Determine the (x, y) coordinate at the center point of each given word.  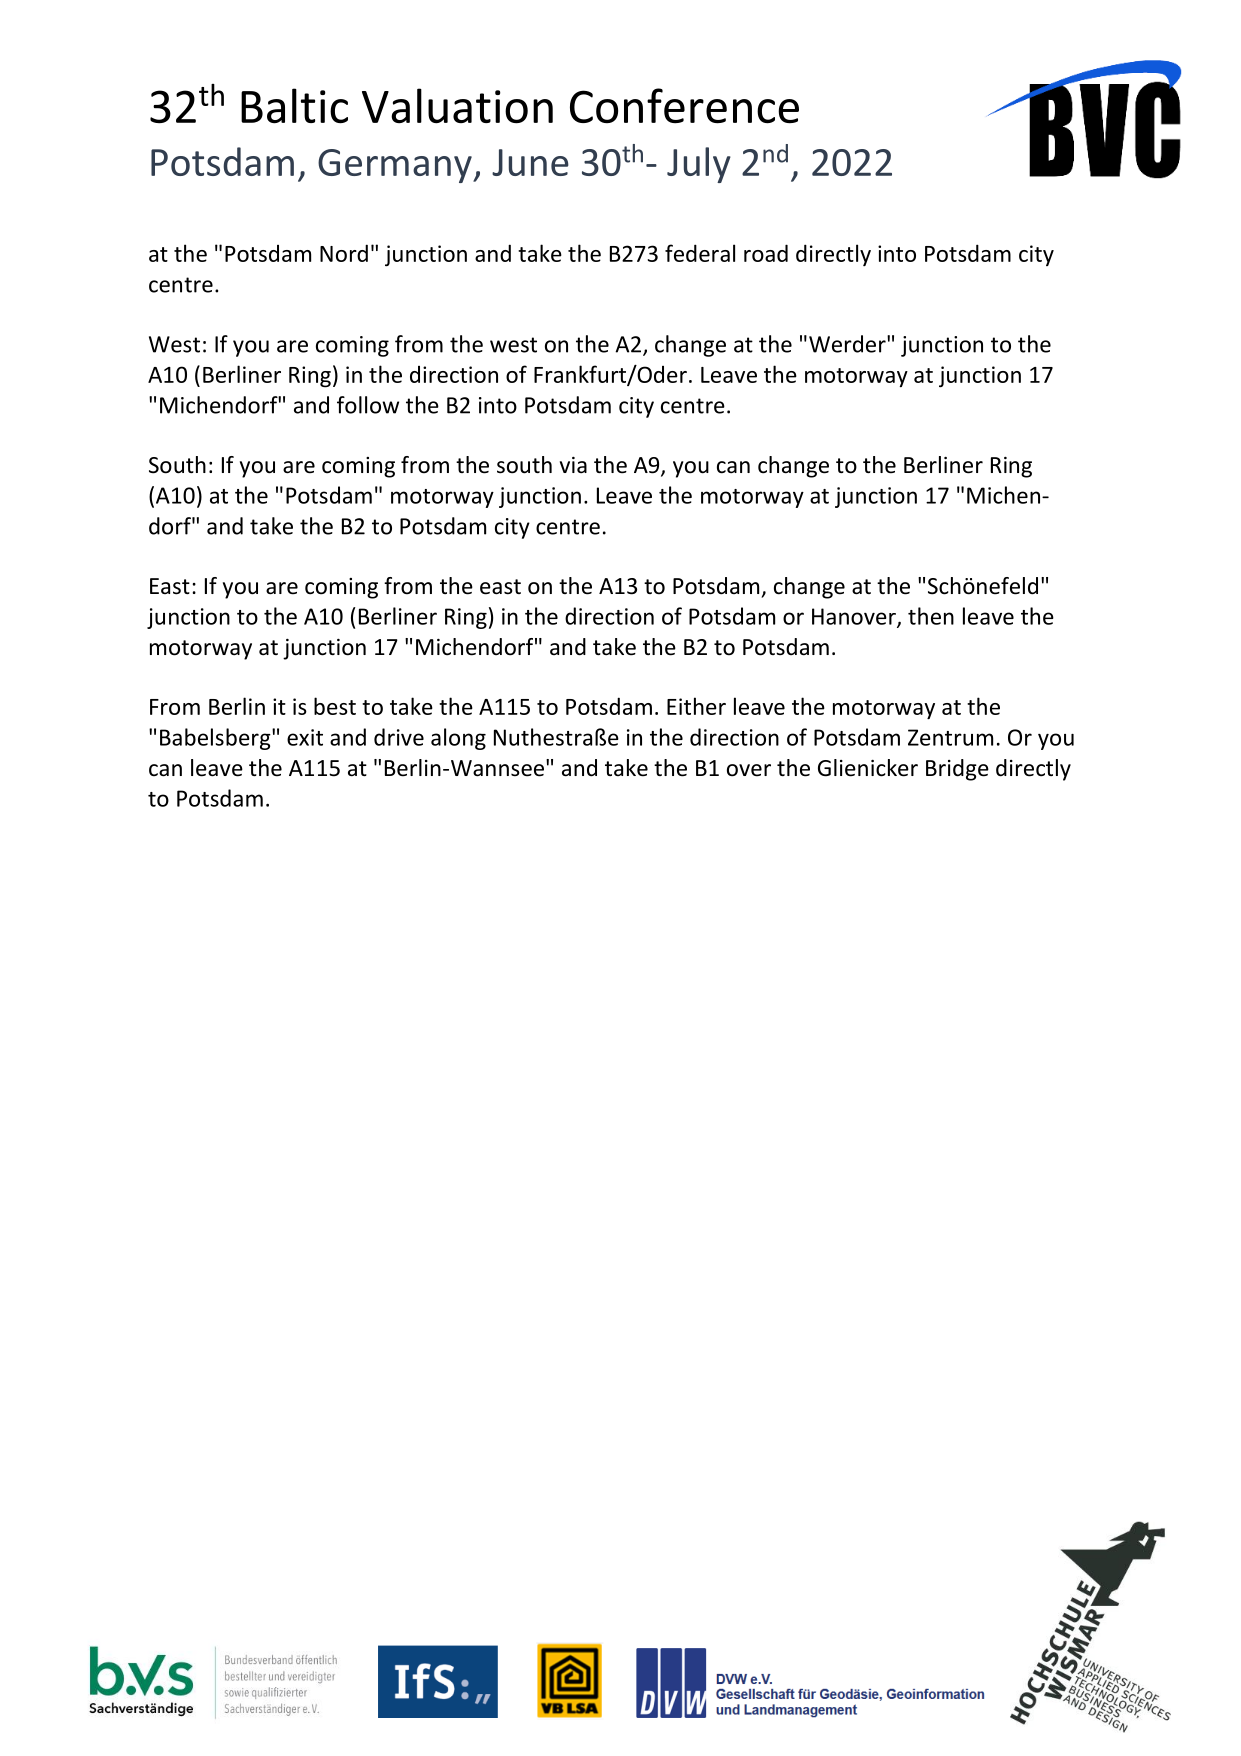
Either (696, 706)
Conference (684, 106)
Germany (396, 166)
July (699, 165)
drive (399, 737)
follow (368, 405)
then (931, 616)
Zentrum (950, 737)
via (573, 465)
